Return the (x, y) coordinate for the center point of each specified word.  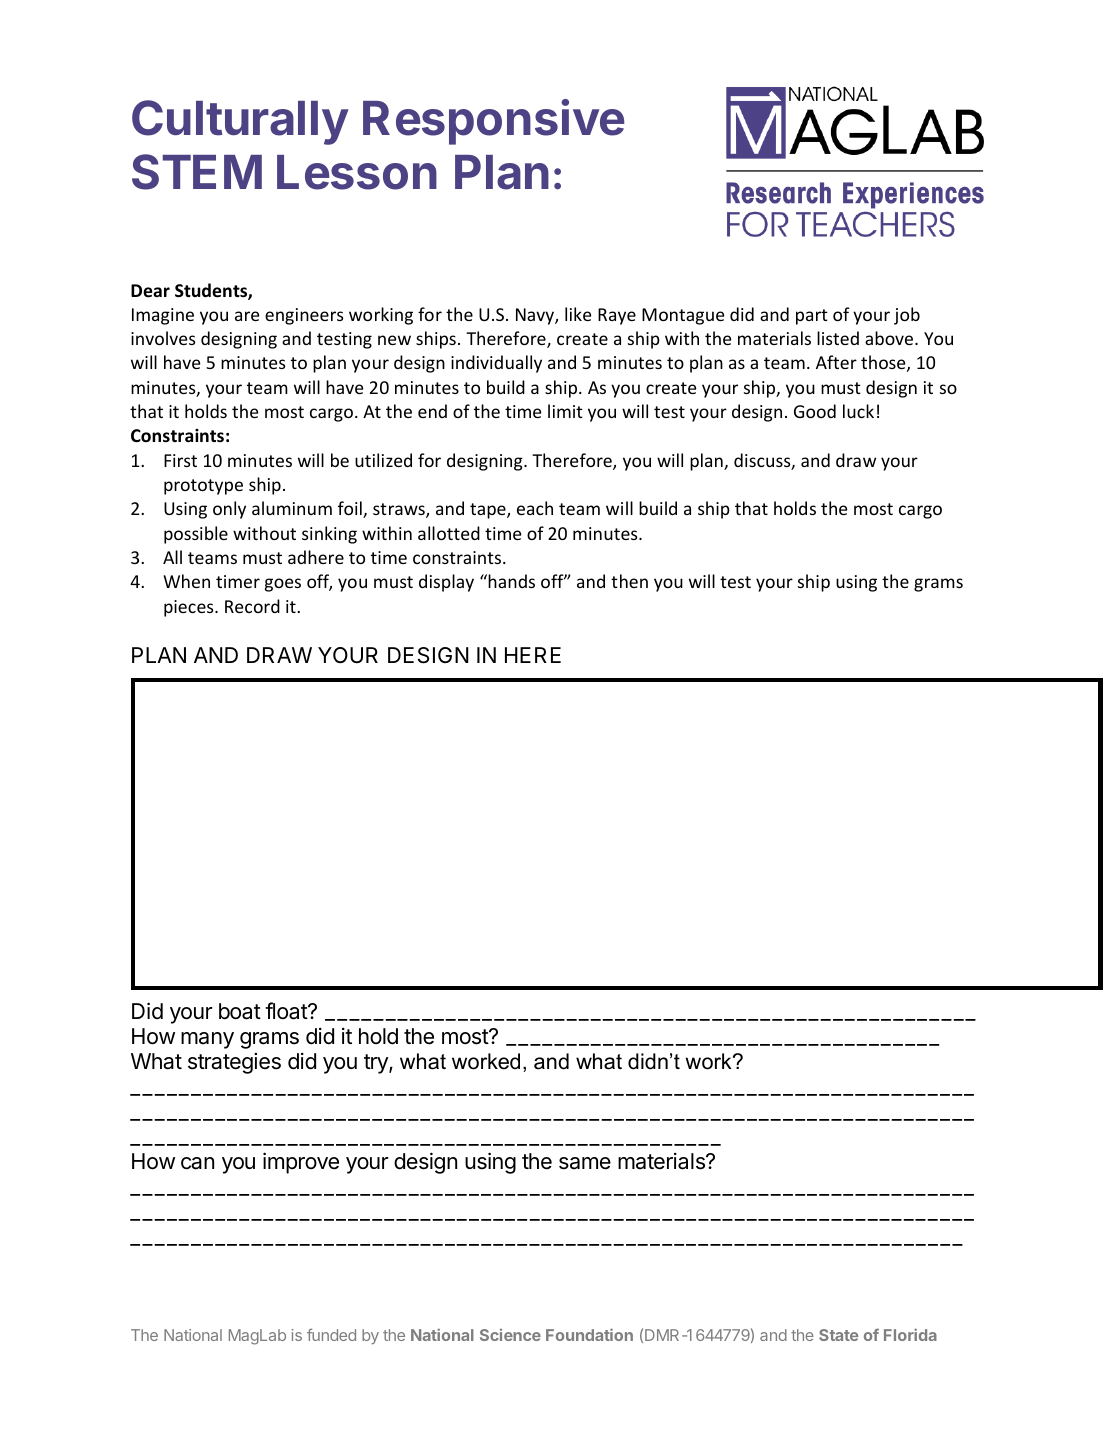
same (585, 1163)
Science (510, 1335)
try (377, 1064)
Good (815, 411)
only (229, 510)
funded (331, 1335)
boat (240, 1011)
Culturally (240, 122)
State (838, 1335)
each (535, 508)
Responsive (493, 122)
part (812, 317)
